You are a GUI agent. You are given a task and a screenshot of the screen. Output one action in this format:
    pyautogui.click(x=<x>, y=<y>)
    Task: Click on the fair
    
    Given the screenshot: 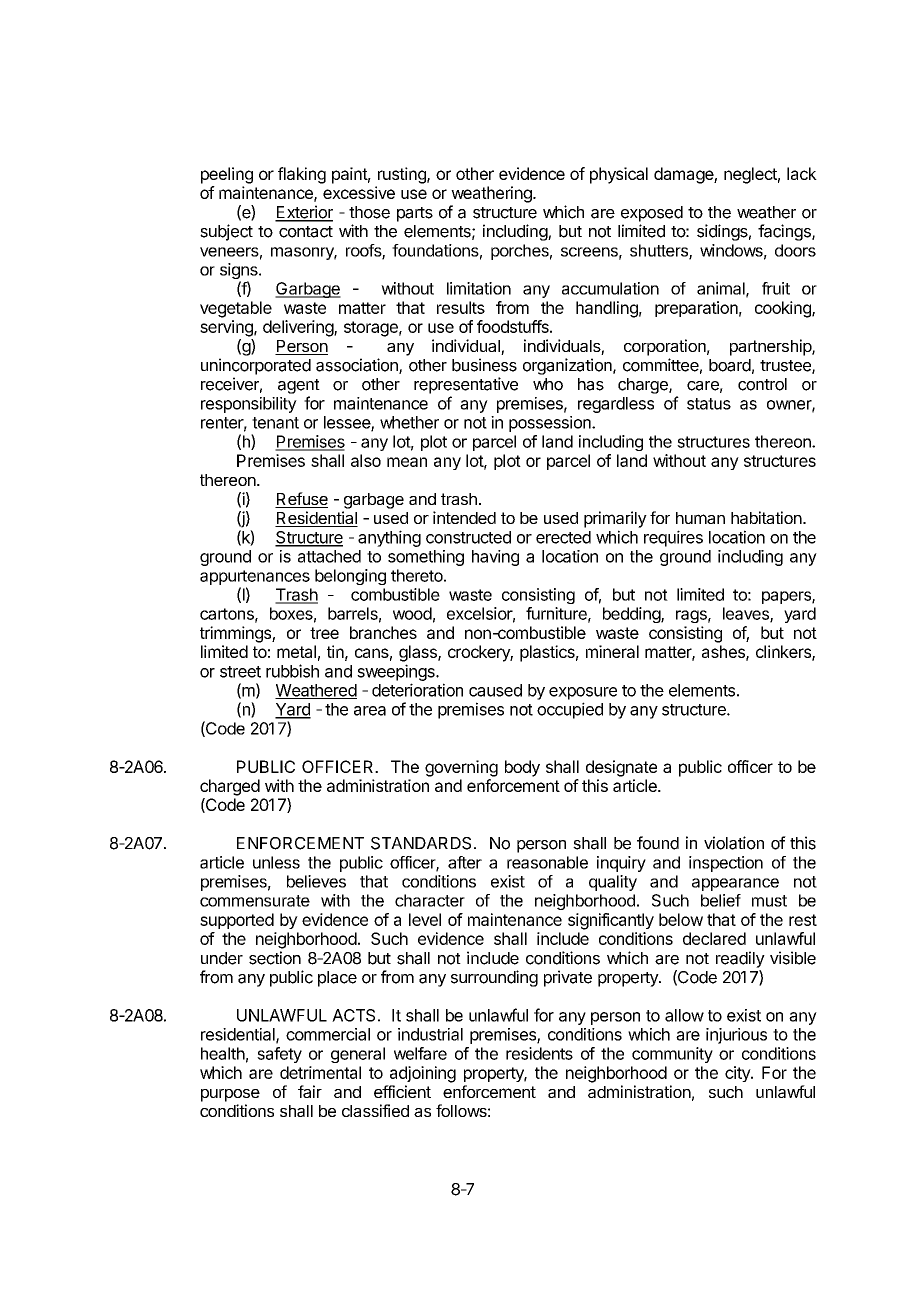 What is the action you would take?
    pyautogui.click(x=310, y=1091)
